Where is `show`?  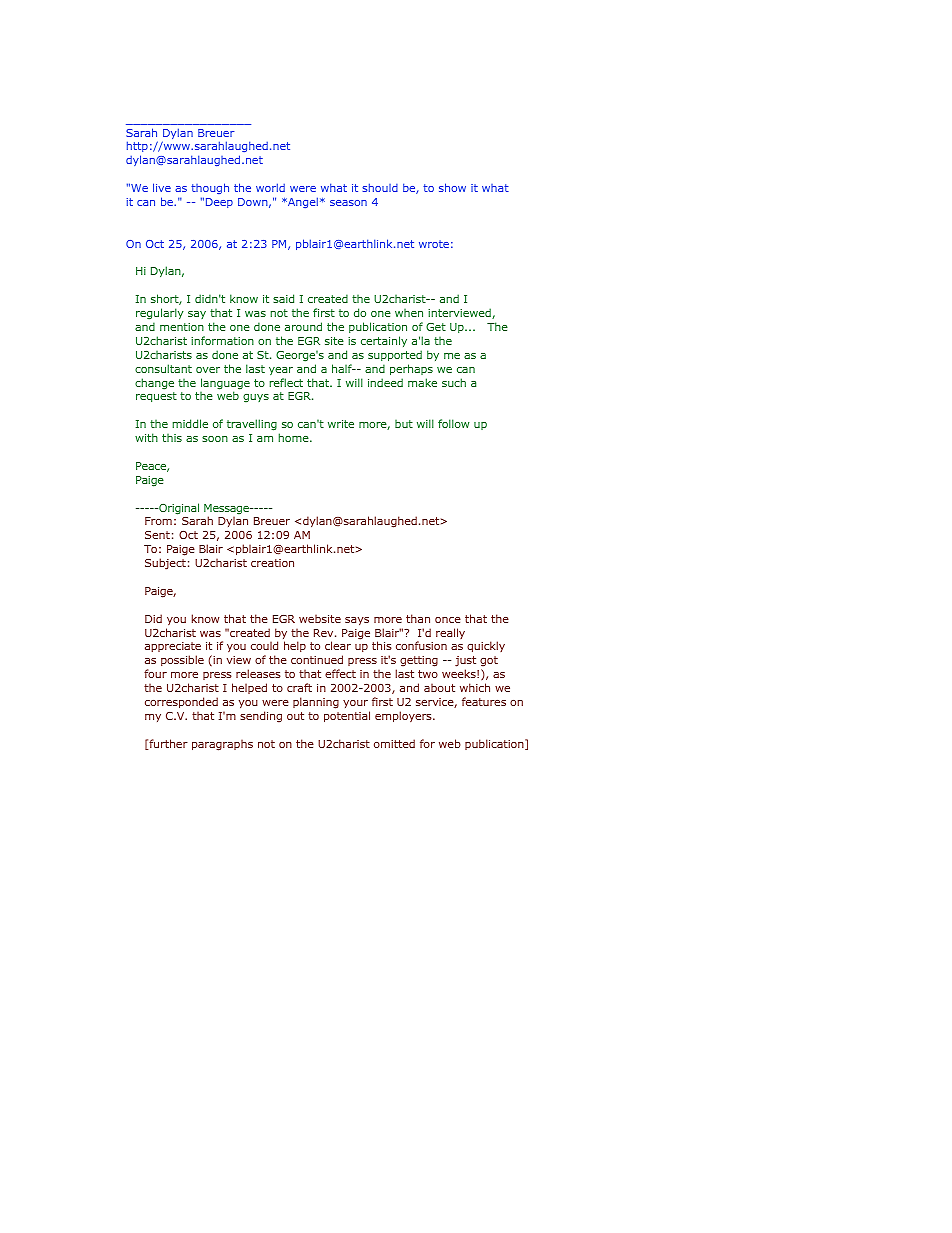
show is located at coordinates (452, 187).
